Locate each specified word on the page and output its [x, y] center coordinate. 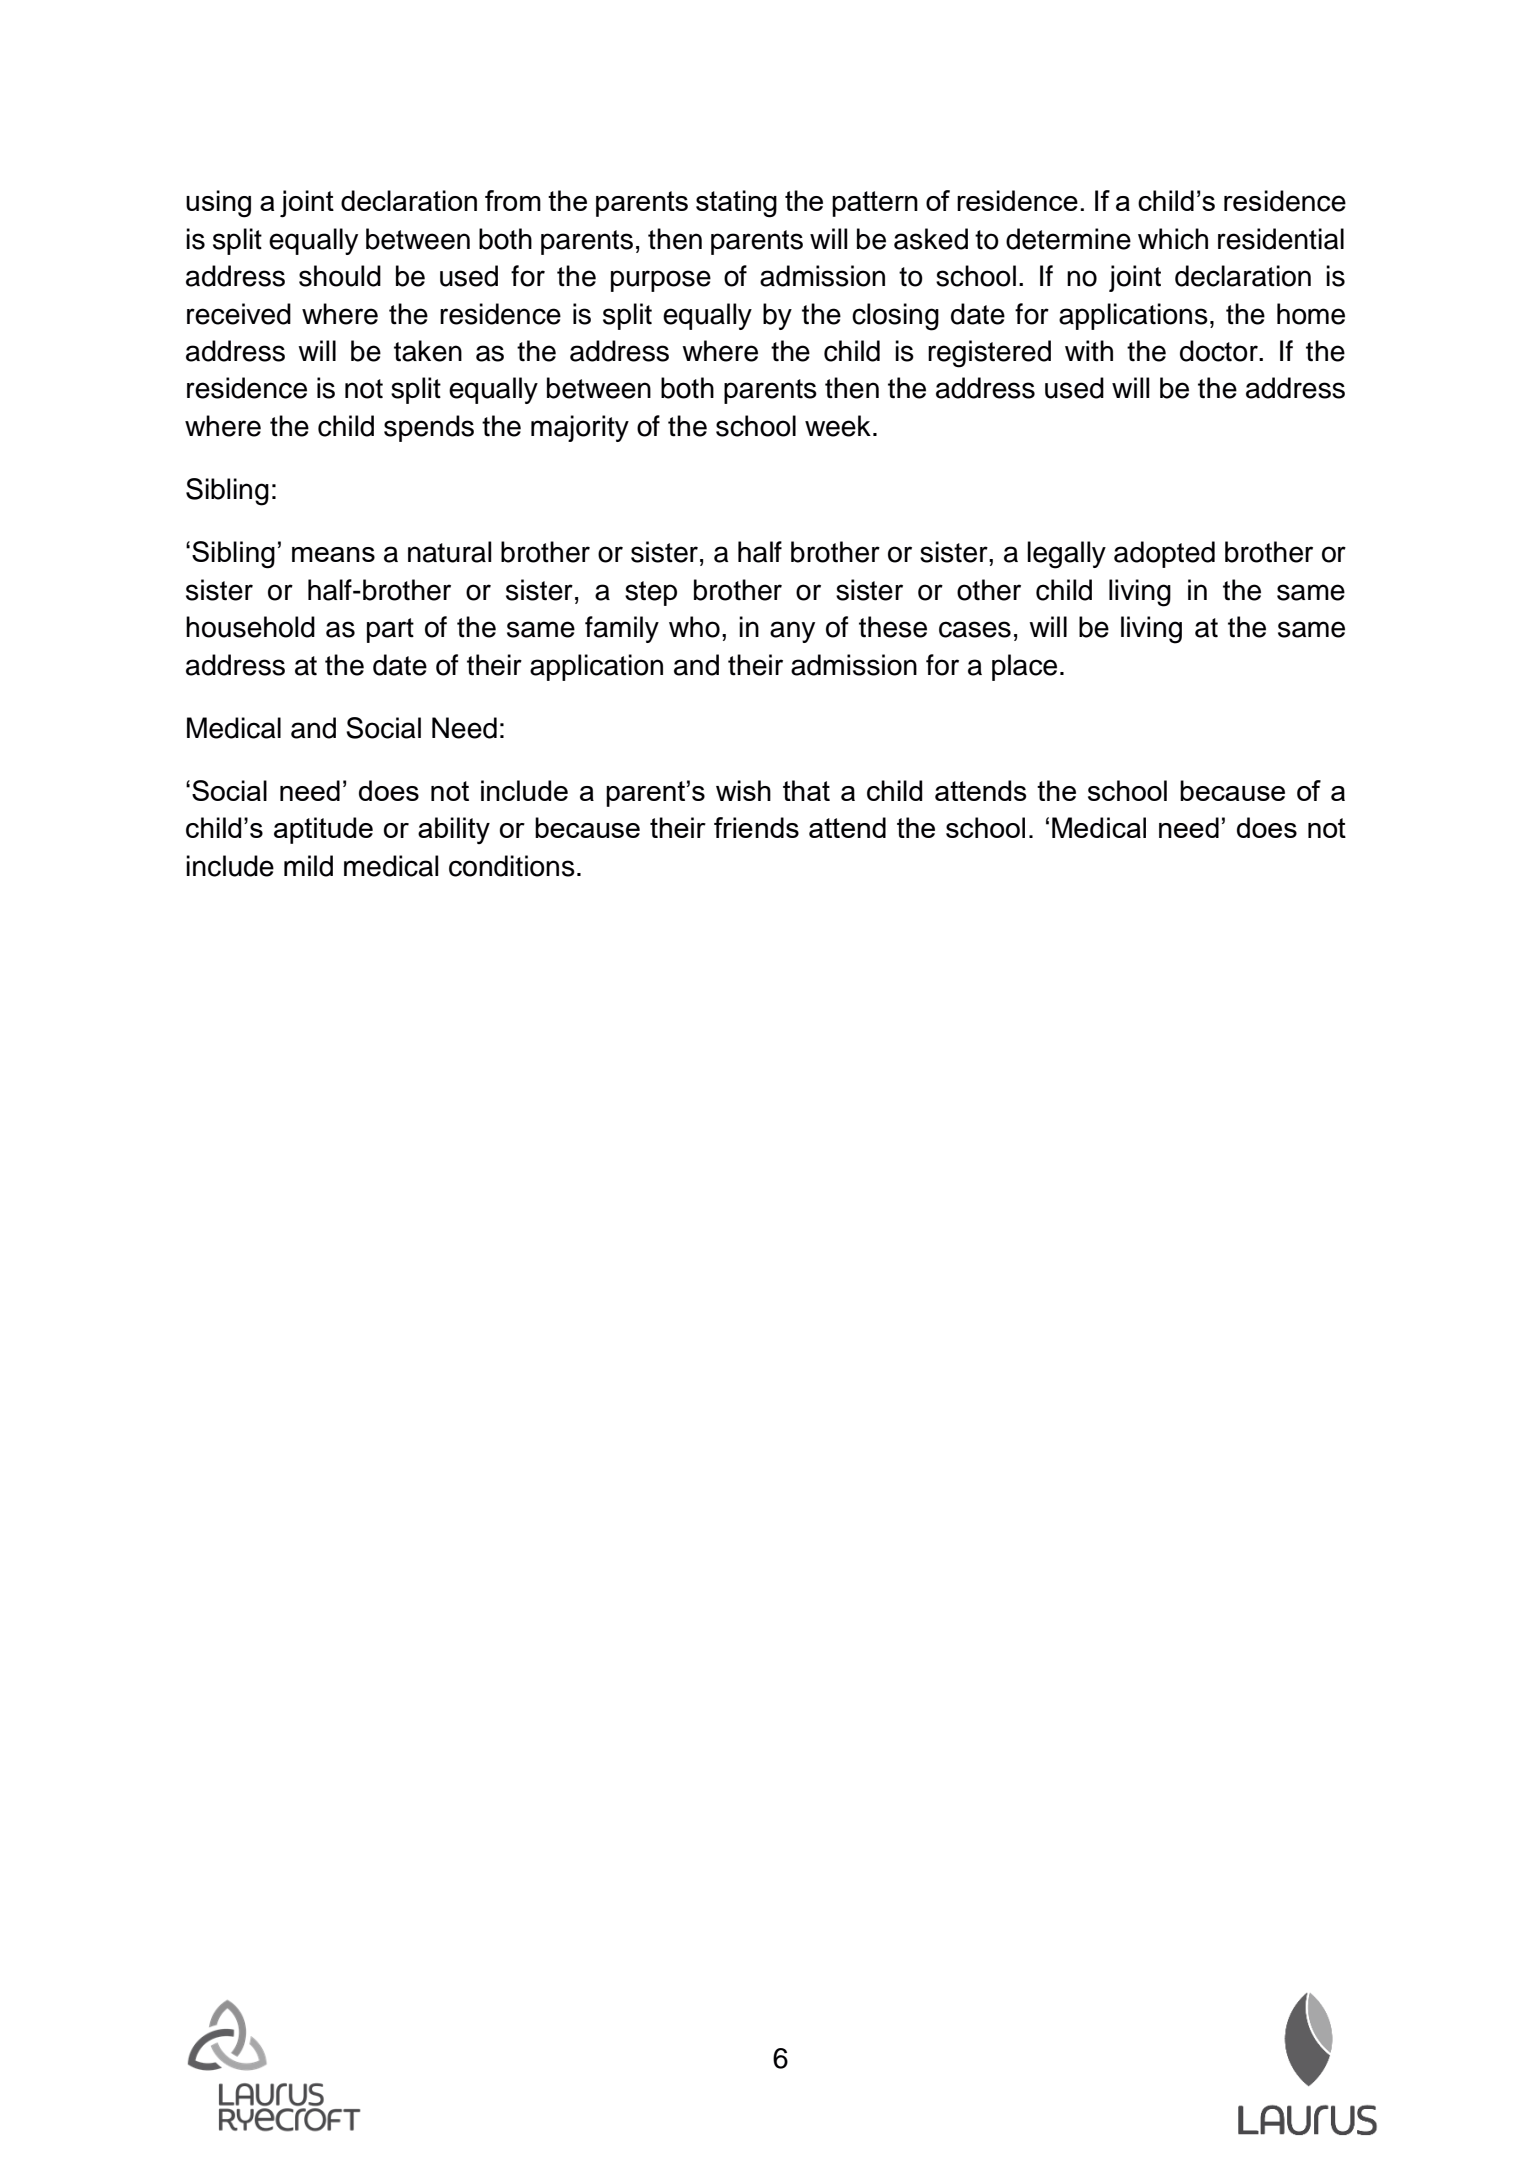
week [838, 426]
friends [756, 827]
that [806, 790]
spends [429, 428]
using [218, 204]
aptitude [323, 830]
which [1173, 239]
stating [736, 204]
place [1024, 667]
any [792, 632]
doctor [1220, 351]
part [390, 630]
